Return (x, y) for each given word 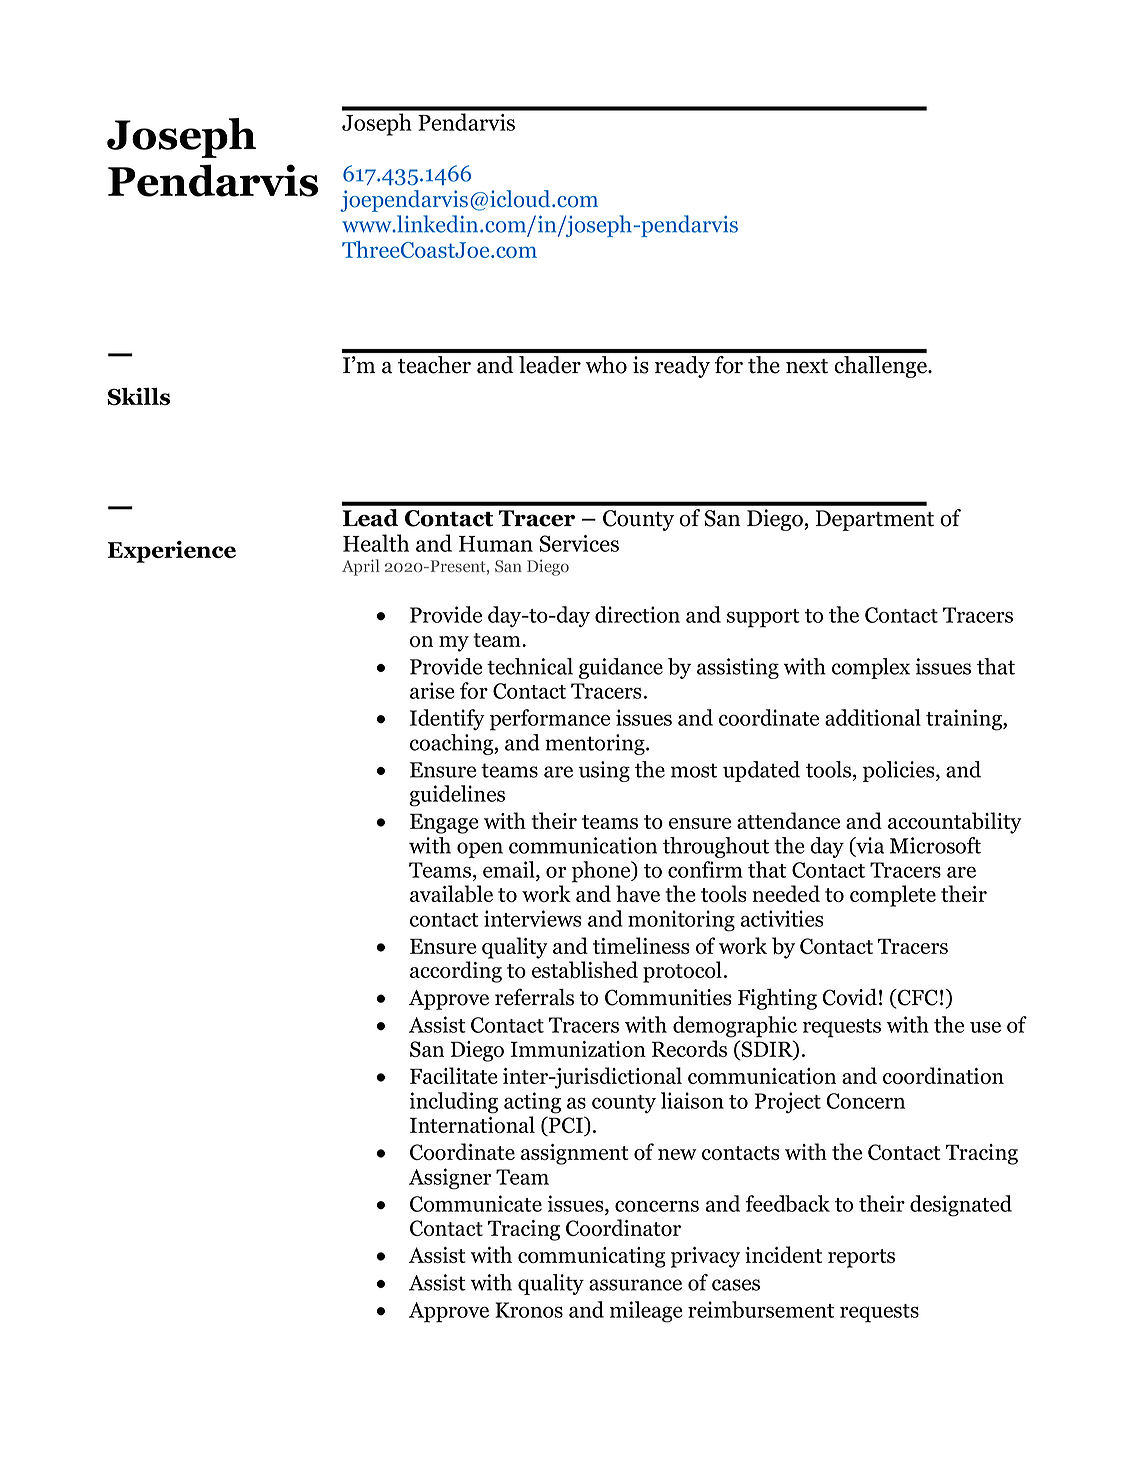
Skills (138, 397)
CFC (916, 998)
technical (530, 666)
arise (432, 690)
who (606, 365)
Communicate (476, 1203)
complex (871, 668)
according (456, 972)
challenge (881, 367)
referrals (534, 997)
